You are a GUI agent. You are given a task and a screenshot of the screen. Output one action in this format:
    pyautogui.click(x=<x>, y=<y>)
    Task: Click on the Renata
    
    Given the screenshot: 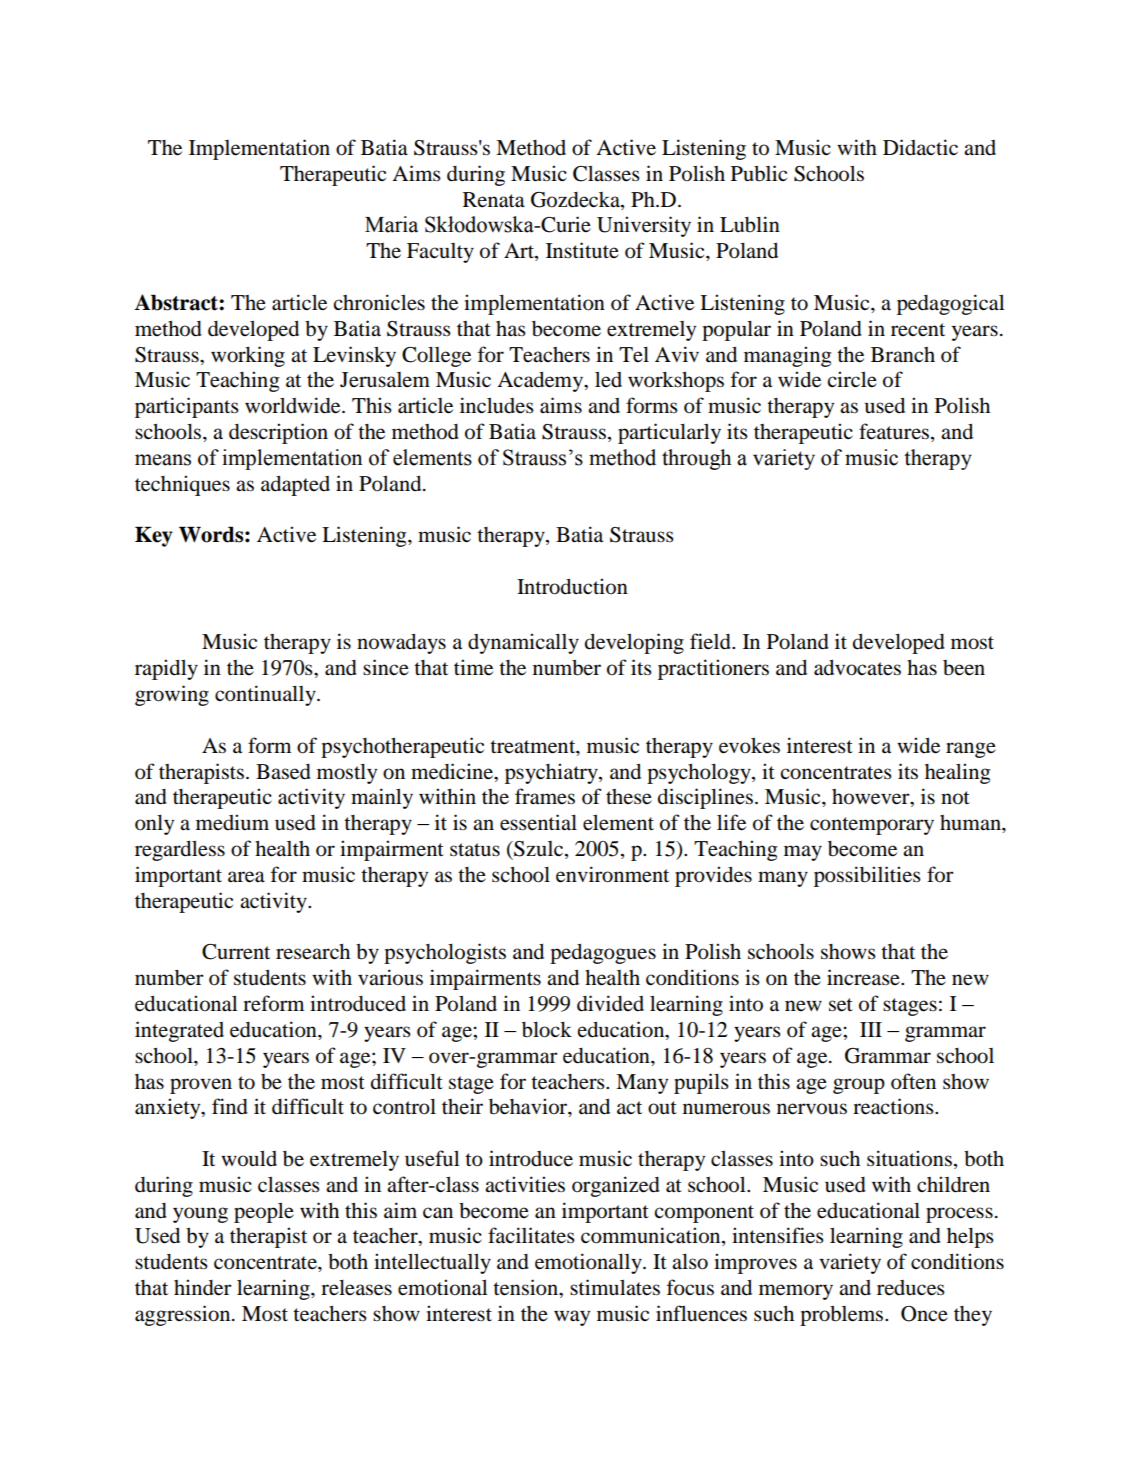 What is the action you would take?
    pyautogui.click(x=494, y=200)
